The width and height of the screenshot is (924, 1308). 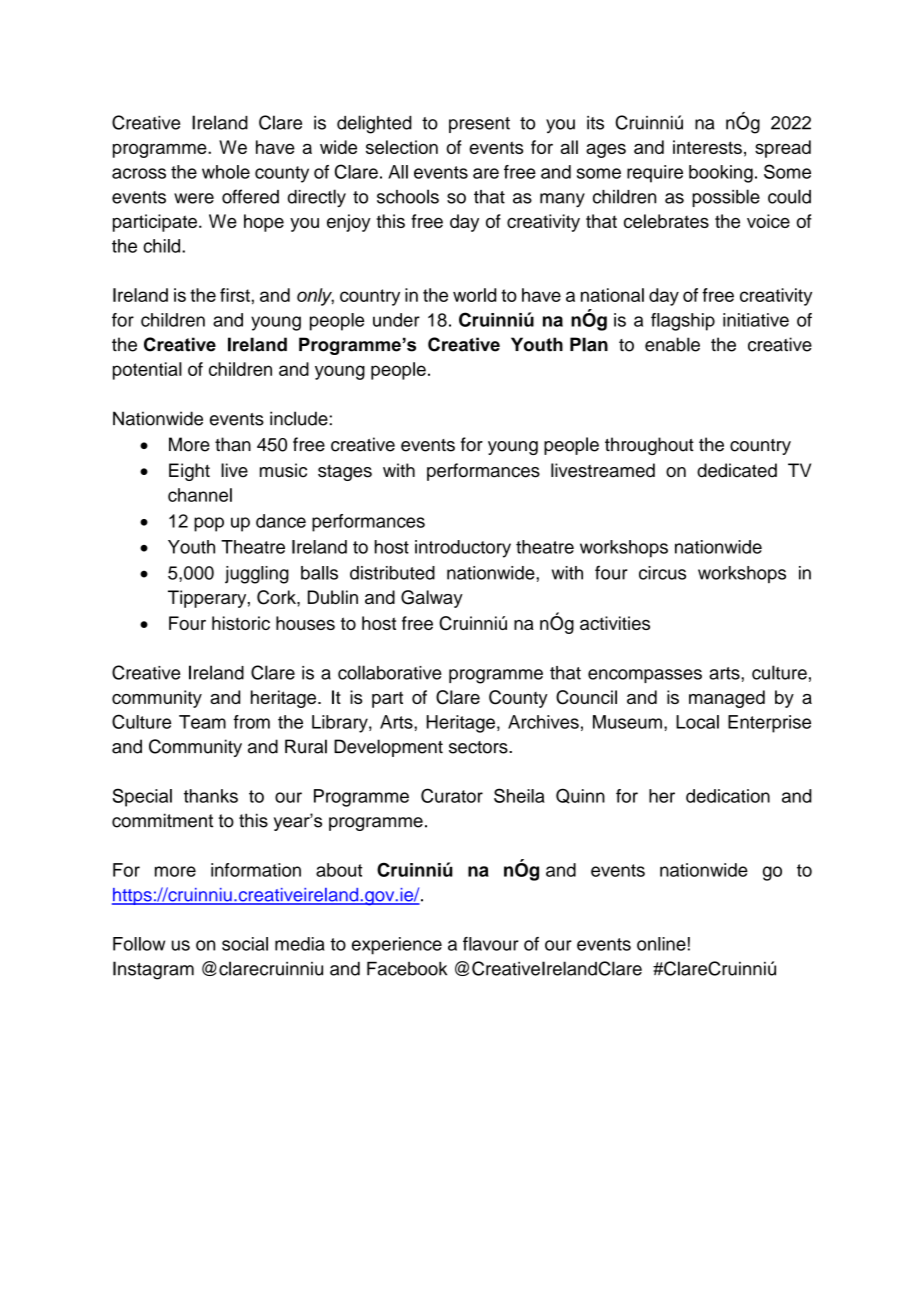 I want to click on whole, so click(x=226, y=172).
